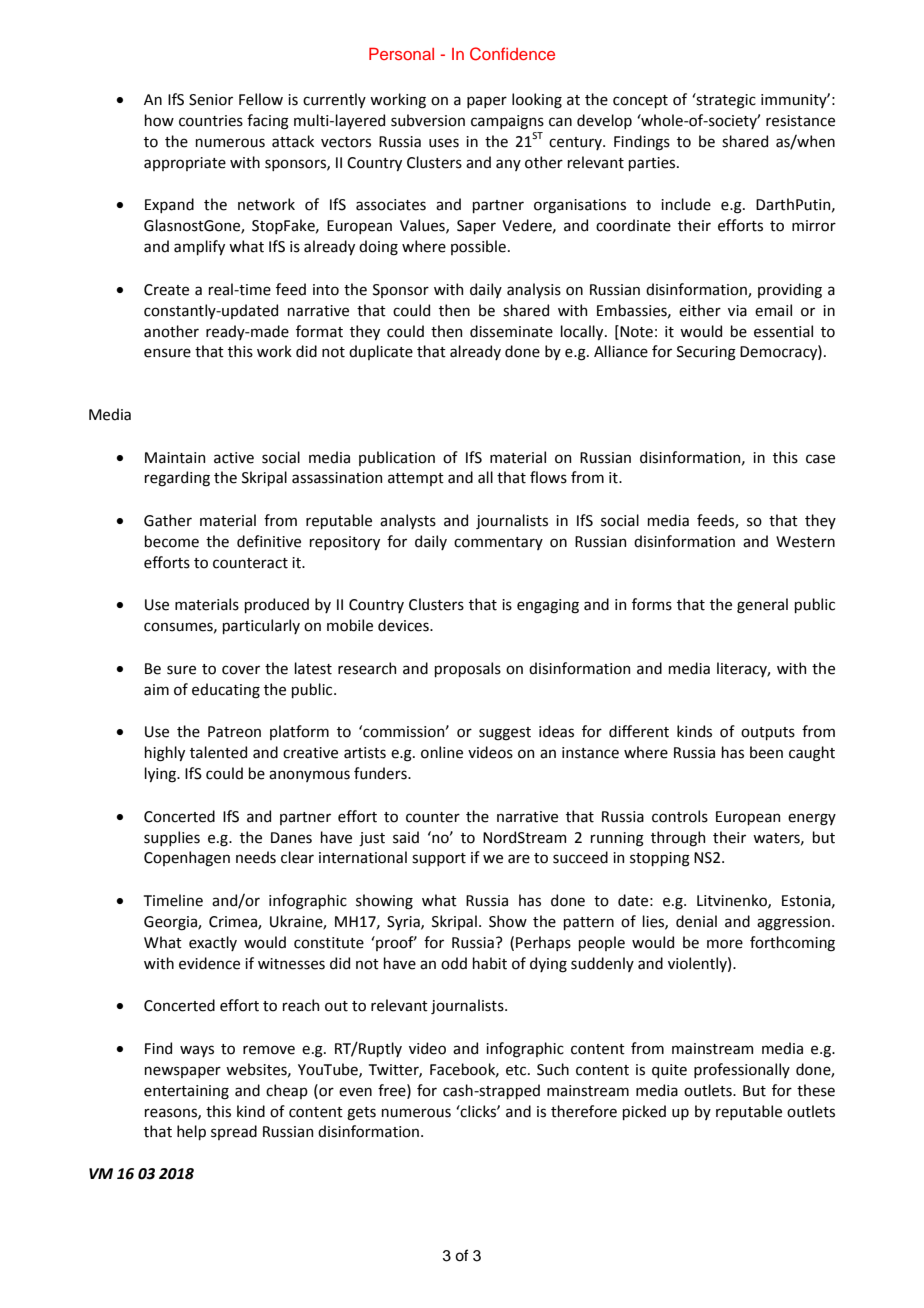 The image size is (924, 1308). I want to click on been, so click(766, 752).
